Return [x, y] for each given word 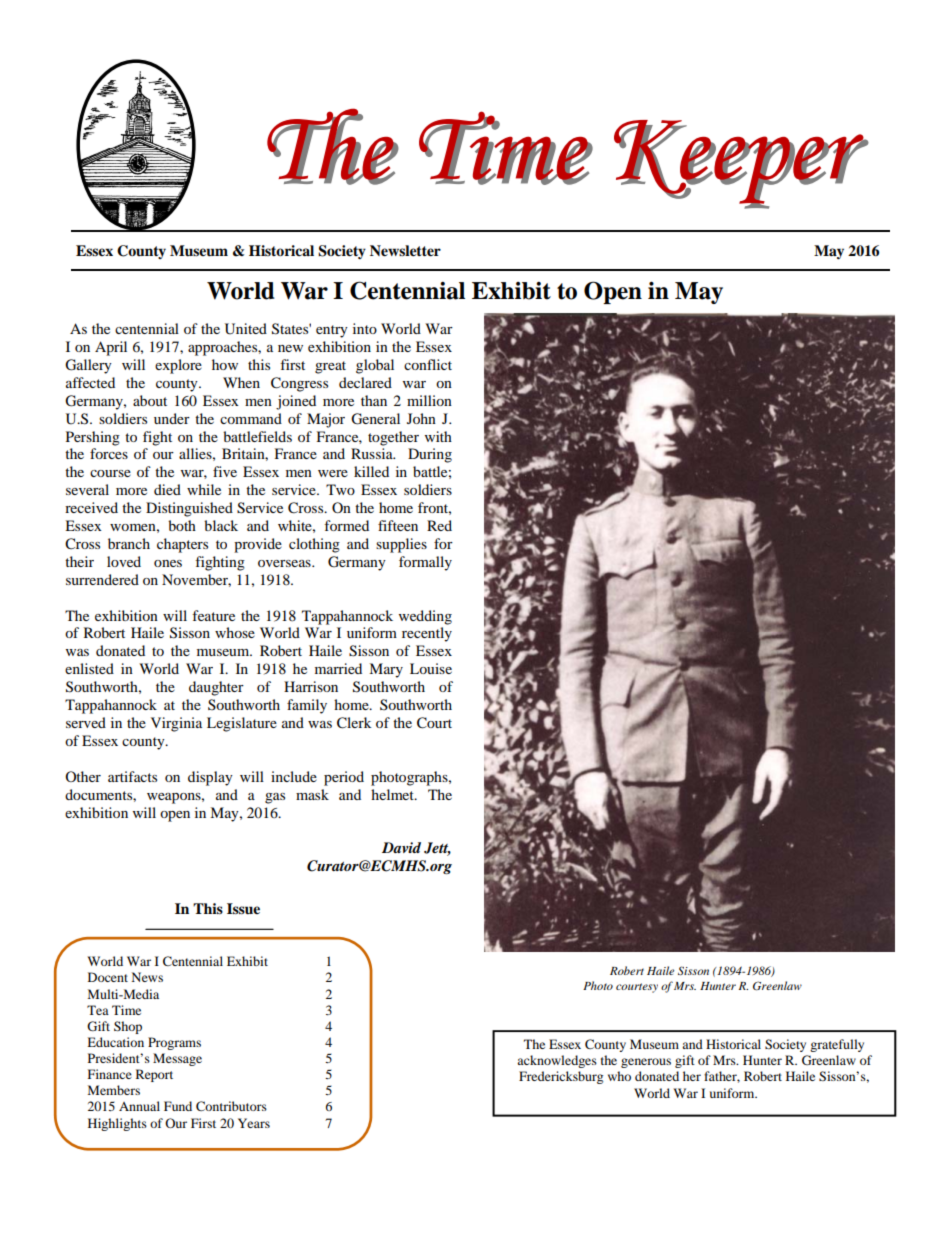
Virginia [176, 724]
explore [178, 366]
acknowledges [557, 1061]
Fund [178, 1106]
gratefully [837, 1045]
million [429, 400]
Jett [437, 849]
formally [425, 563]
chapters [182, 545]
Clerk [354, 723]
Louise [431, 668]
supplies [401, 545]
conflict [428, 364]
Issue [243, 909]
